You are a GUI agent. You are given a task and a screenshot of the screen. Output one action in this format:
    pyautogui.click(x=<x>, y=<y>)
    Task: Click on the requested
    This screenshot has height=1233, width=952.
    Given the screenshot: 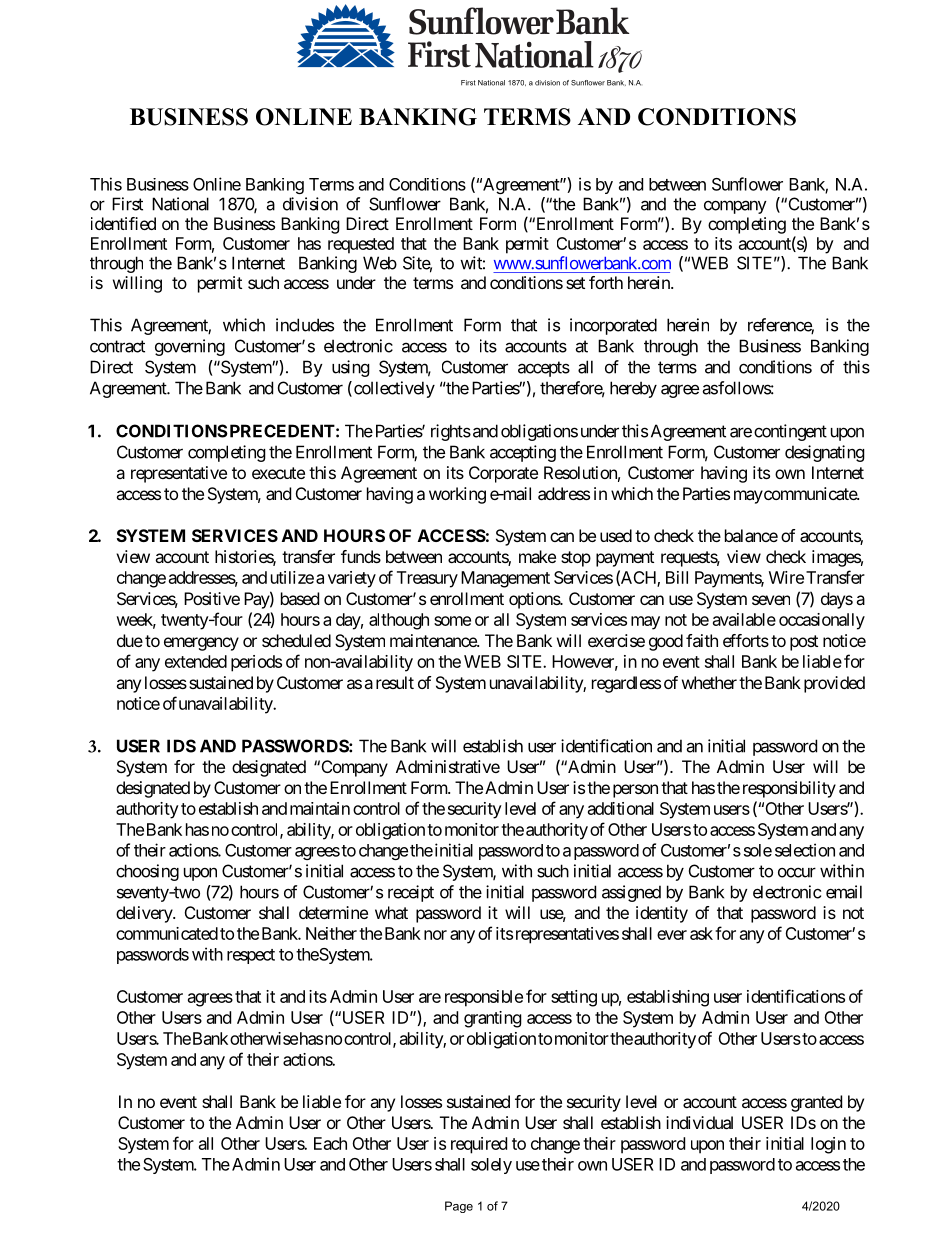 What is the action you would take?
    pyautogui.click(x=361, y=245)
